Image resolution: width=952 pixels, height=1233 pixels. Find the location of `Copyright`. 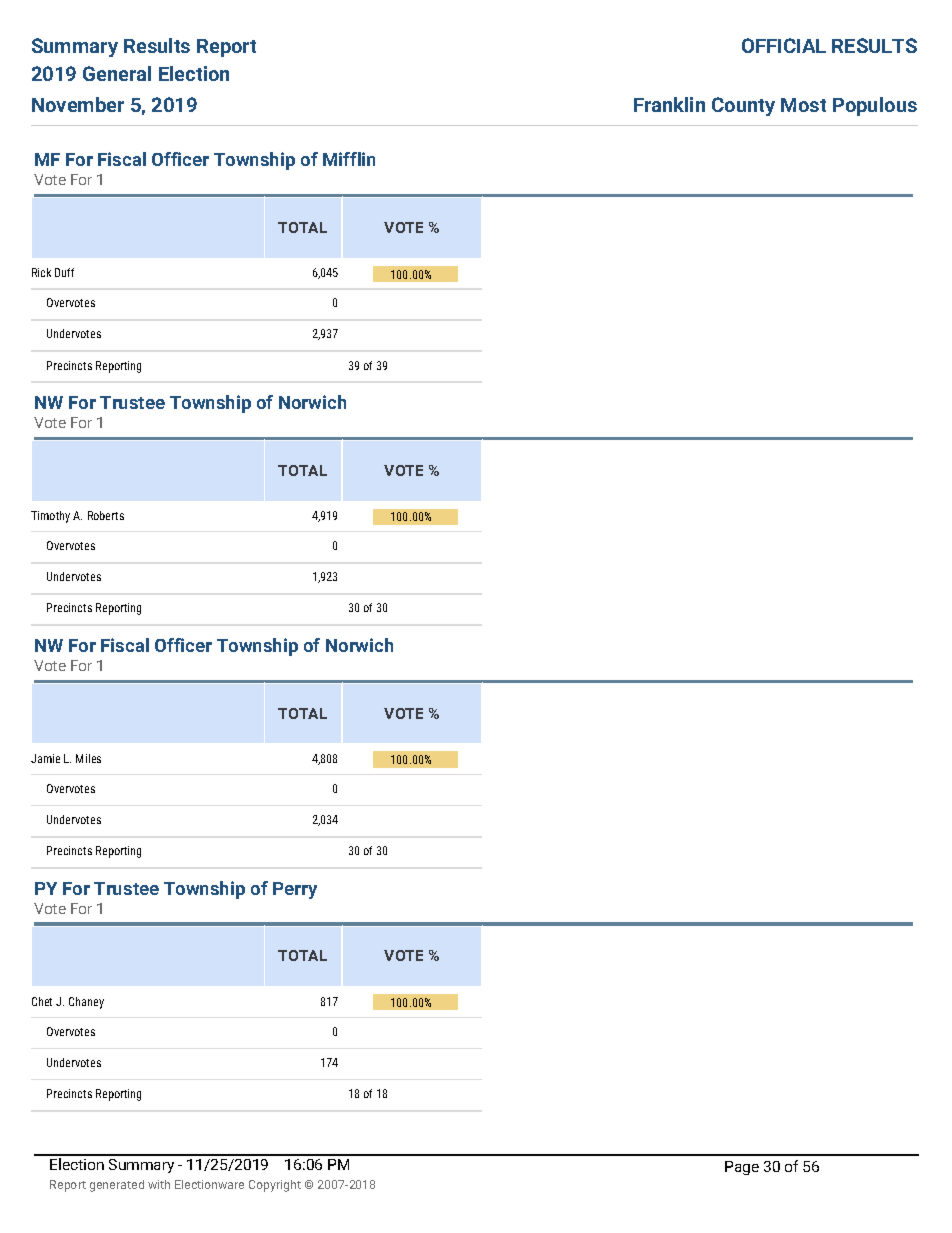

Copyright is located at coordinates (275, 1186).
